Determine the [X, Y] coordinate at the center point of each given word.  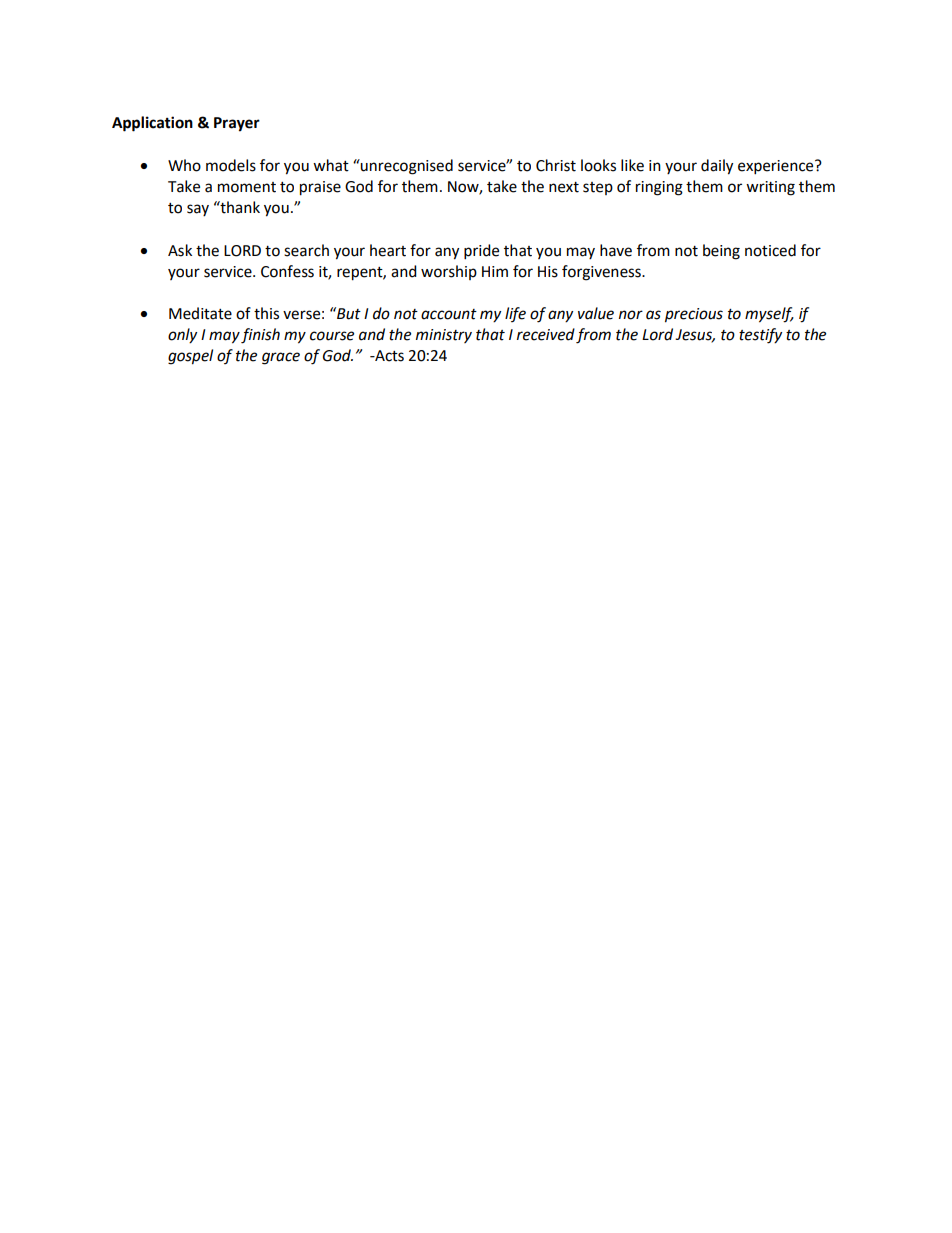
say [198, 210]
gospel [190, 357]
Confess [287, 271]
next [564, 187]
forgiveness [602, 273]
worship [449, 272]
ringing [659, 188]
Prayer [237, 124]
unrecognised [406, 167]
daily [717, 167]
